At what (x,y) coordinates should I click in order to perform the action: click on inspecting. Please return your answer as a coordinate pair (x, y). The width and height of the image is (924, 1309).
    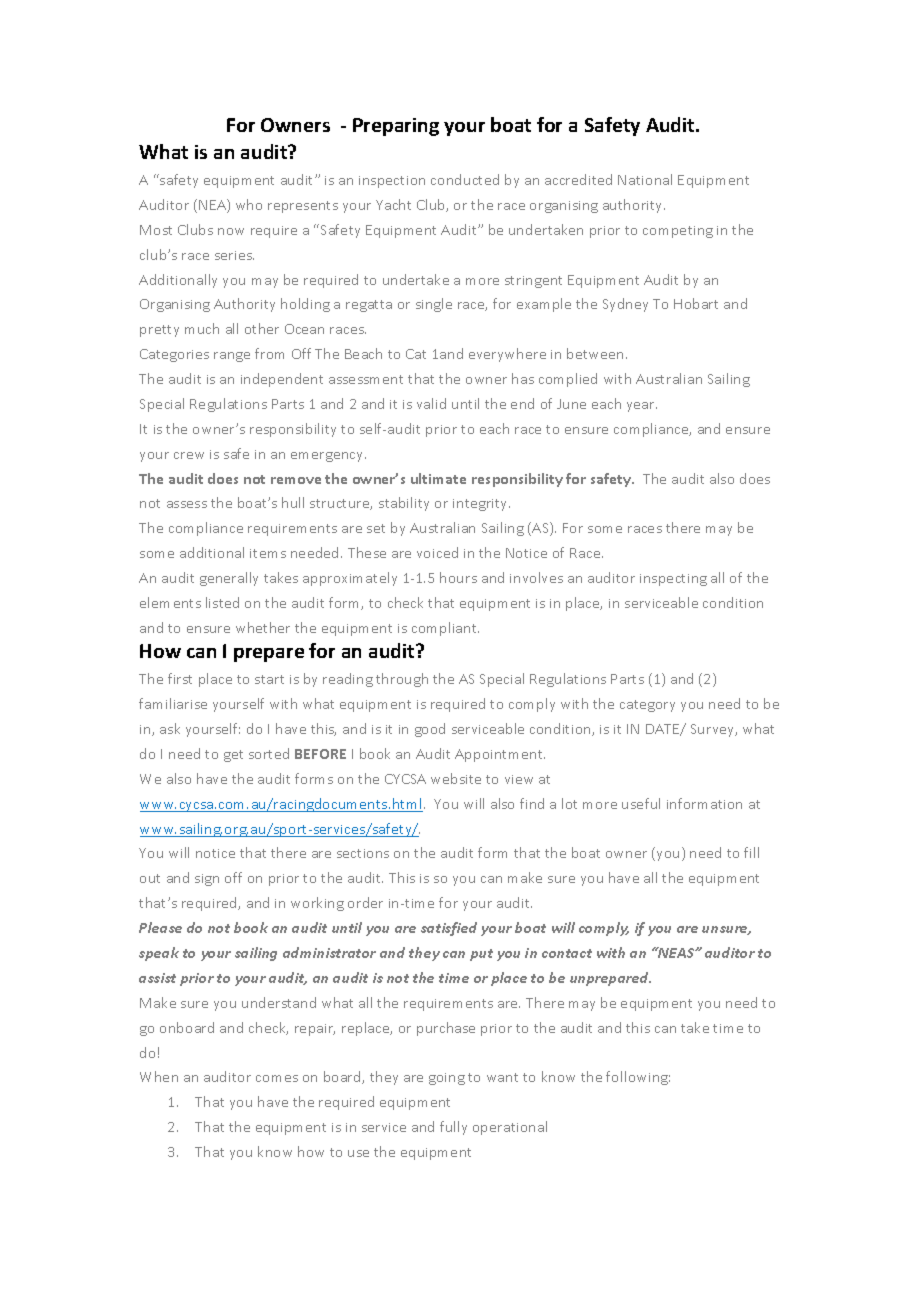
    Looking at the image, I should click on (673, 580).
